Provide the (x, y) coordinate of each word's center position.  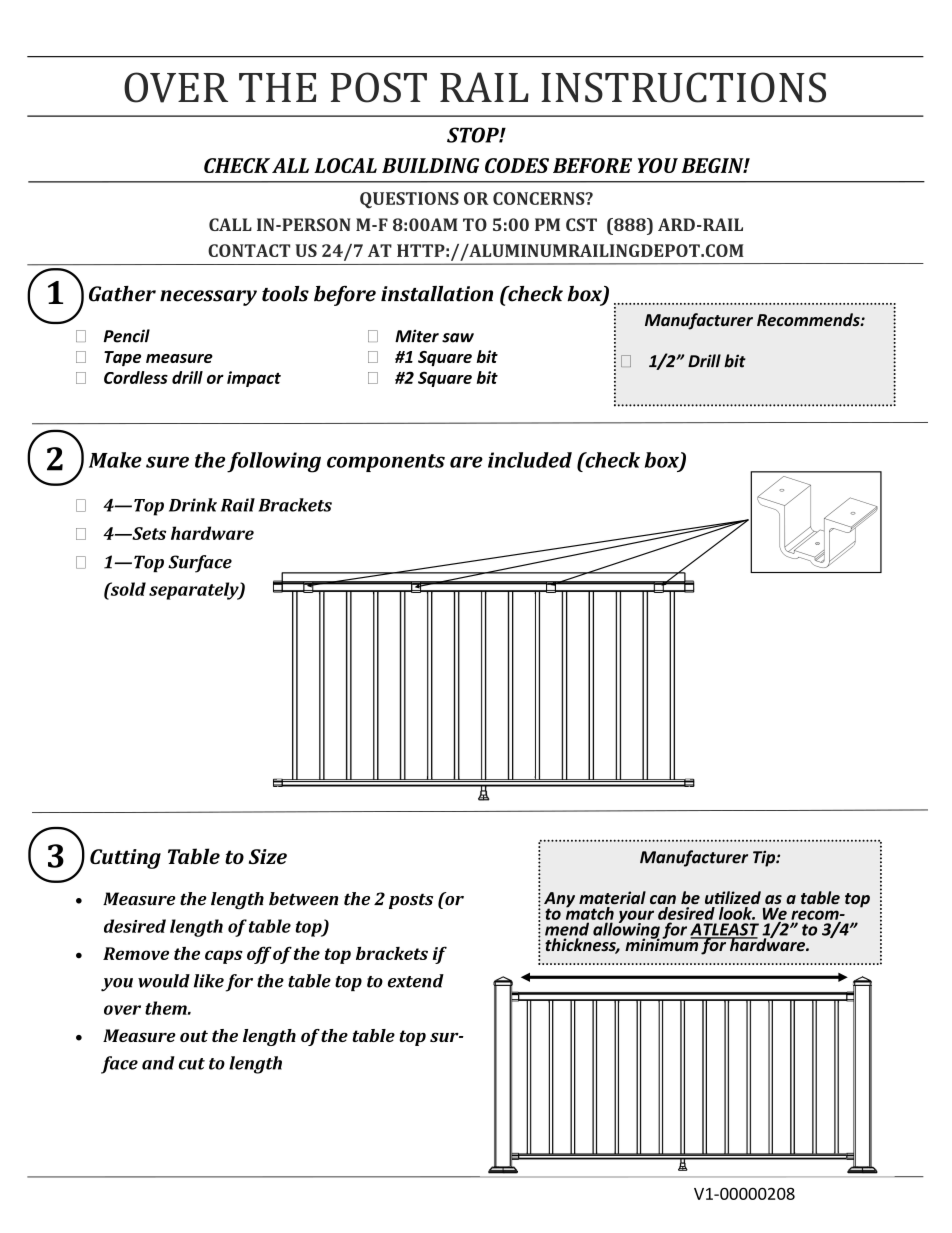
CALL (230, 224)
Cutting (125, 859)
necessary (208, 298)
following (274, 462)
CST (581, 224)
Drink (193, 505)
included (530, 460)
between (303, 899)
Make (115, 460)
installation (437, 294)
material (612, 897)
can (663, 899)
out (194, 1036)
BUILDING (430, 165)
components (386, 463)
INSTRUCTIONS (683, 87)
